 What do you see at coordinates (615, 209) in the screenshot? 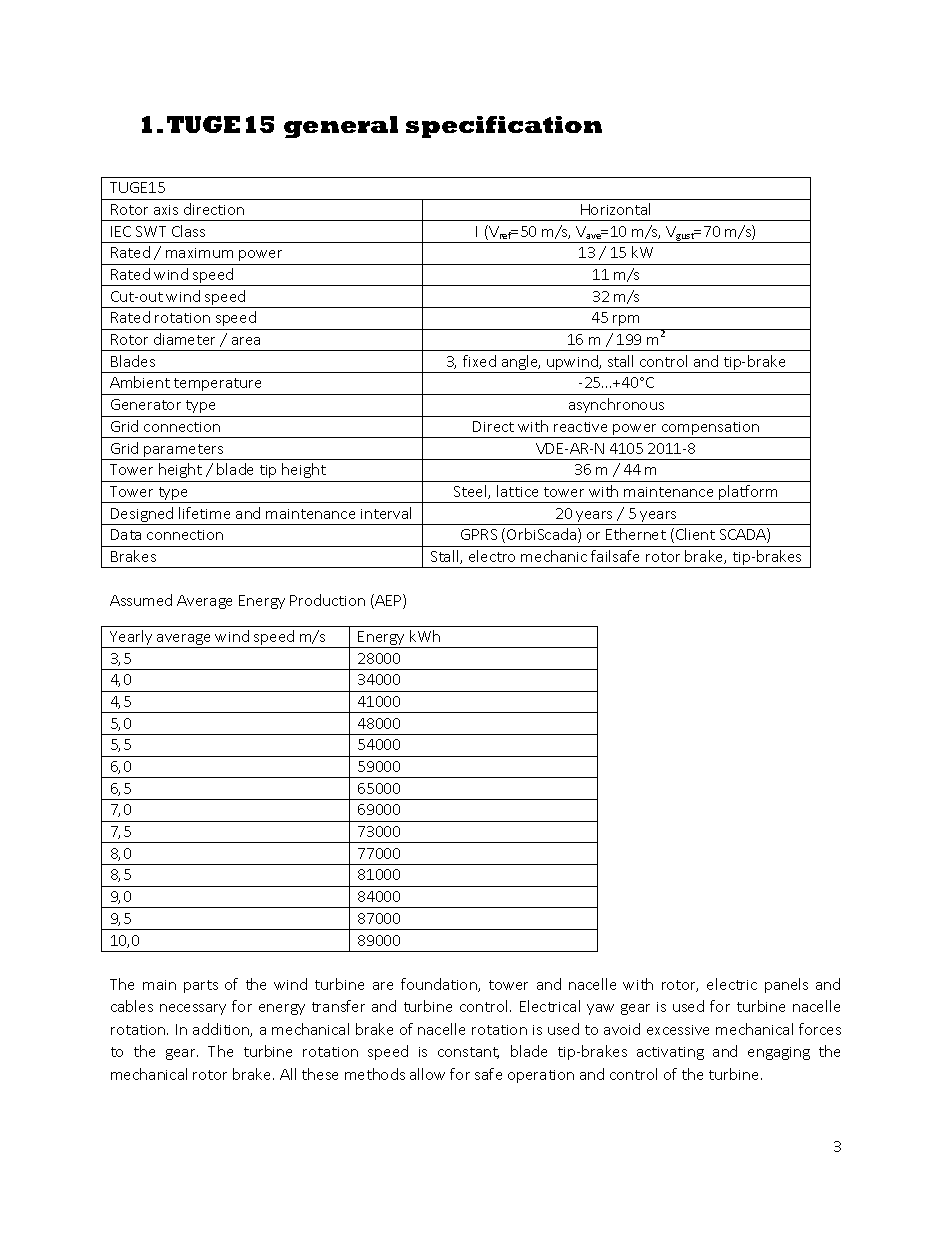
I see `Horizontal` at bounding box center [615, 209].
